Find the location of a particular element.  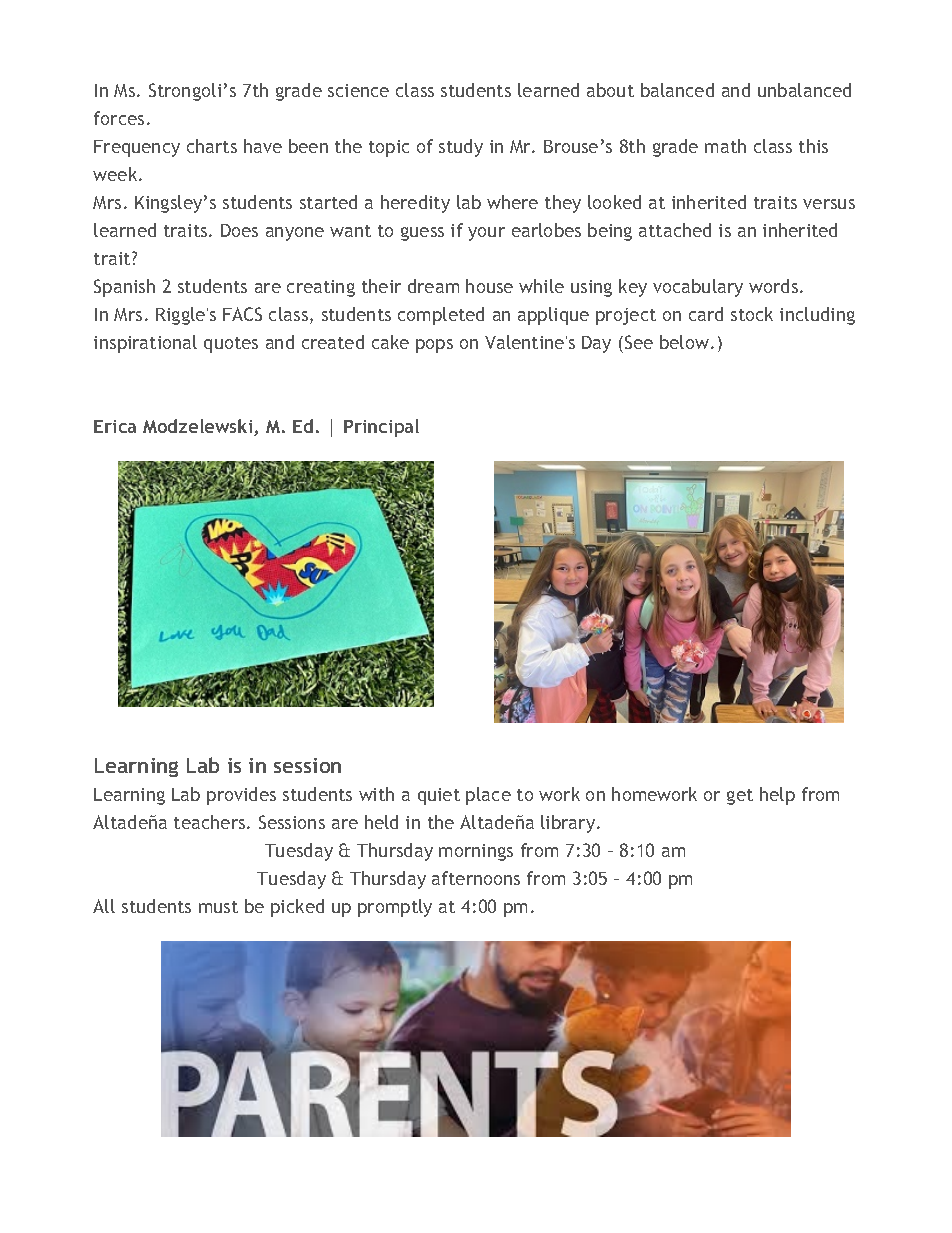

provides is located at coordinates (241, 796).
